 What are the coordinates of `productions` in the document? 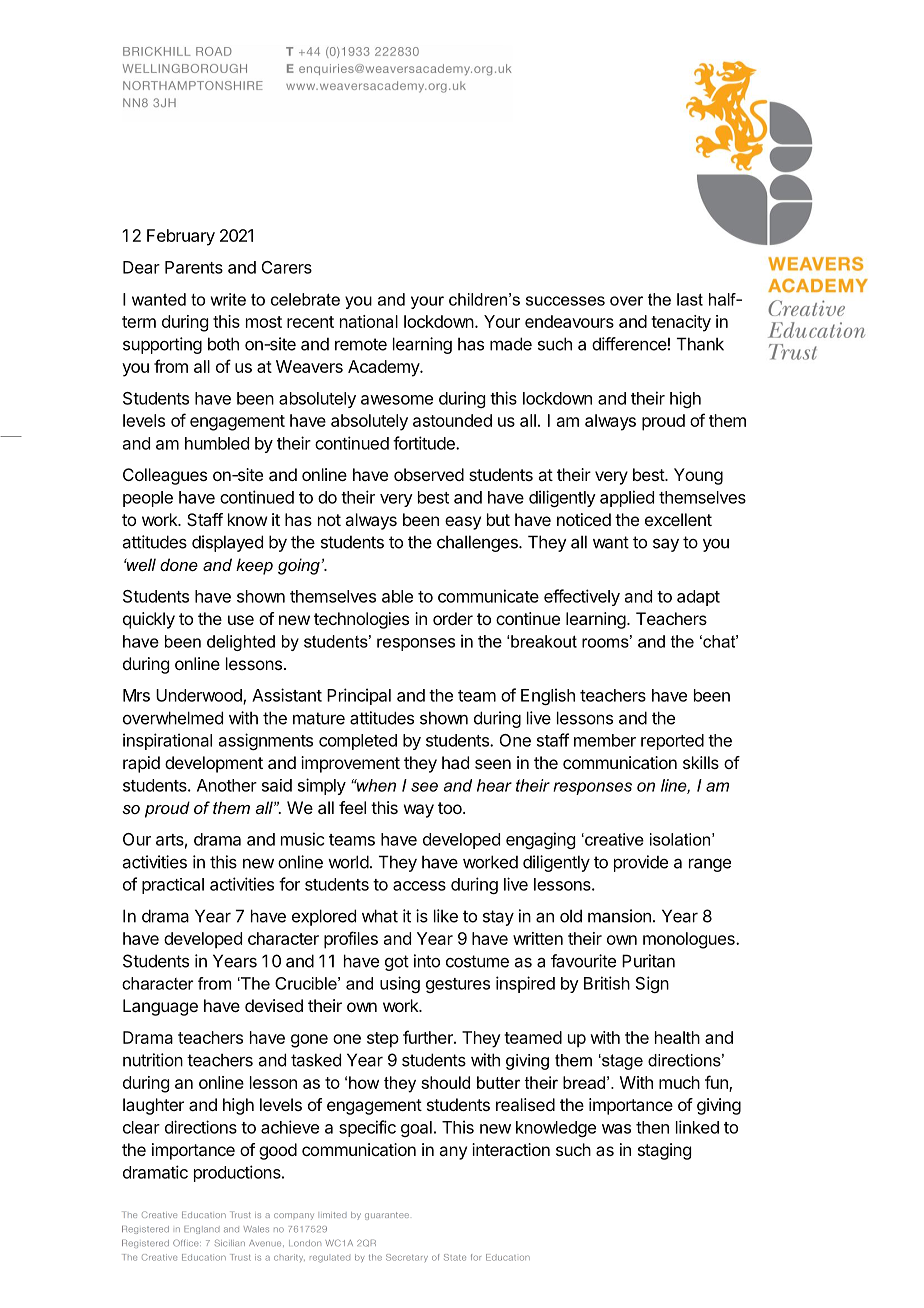 It's located at (238, 1173).
